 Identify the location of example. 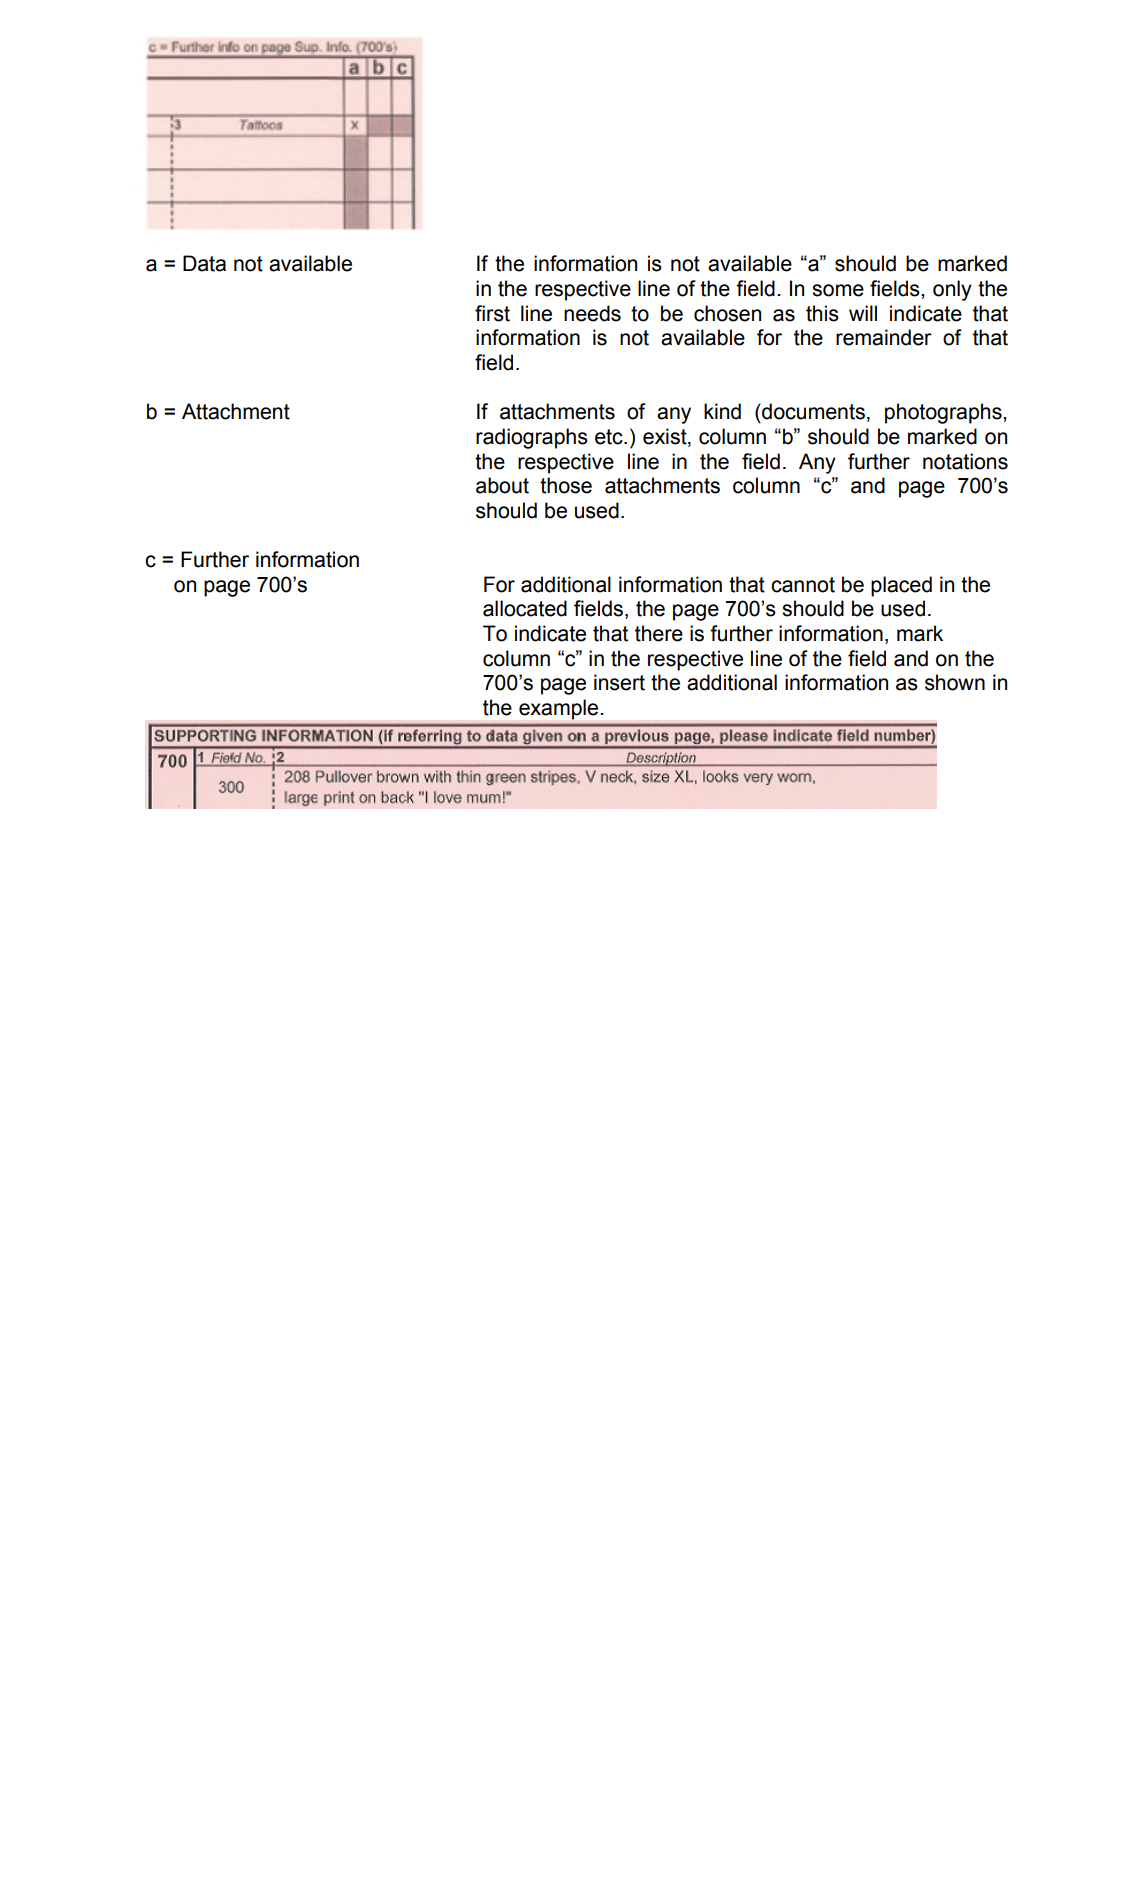
(558, 709).
